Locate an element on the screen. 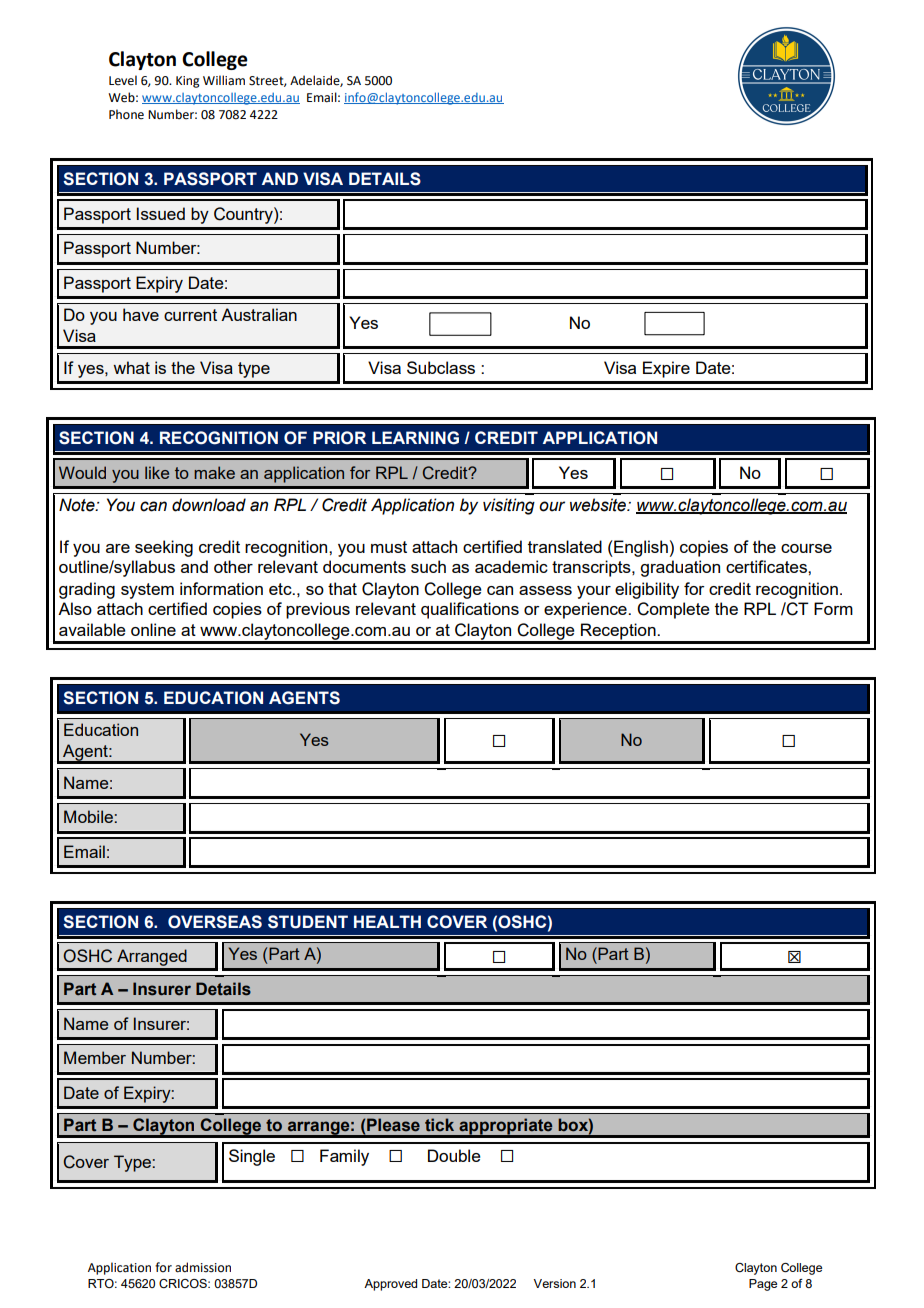 This screenshot has height=1308, width=924. Phone is located at coordinates (126, 114).
